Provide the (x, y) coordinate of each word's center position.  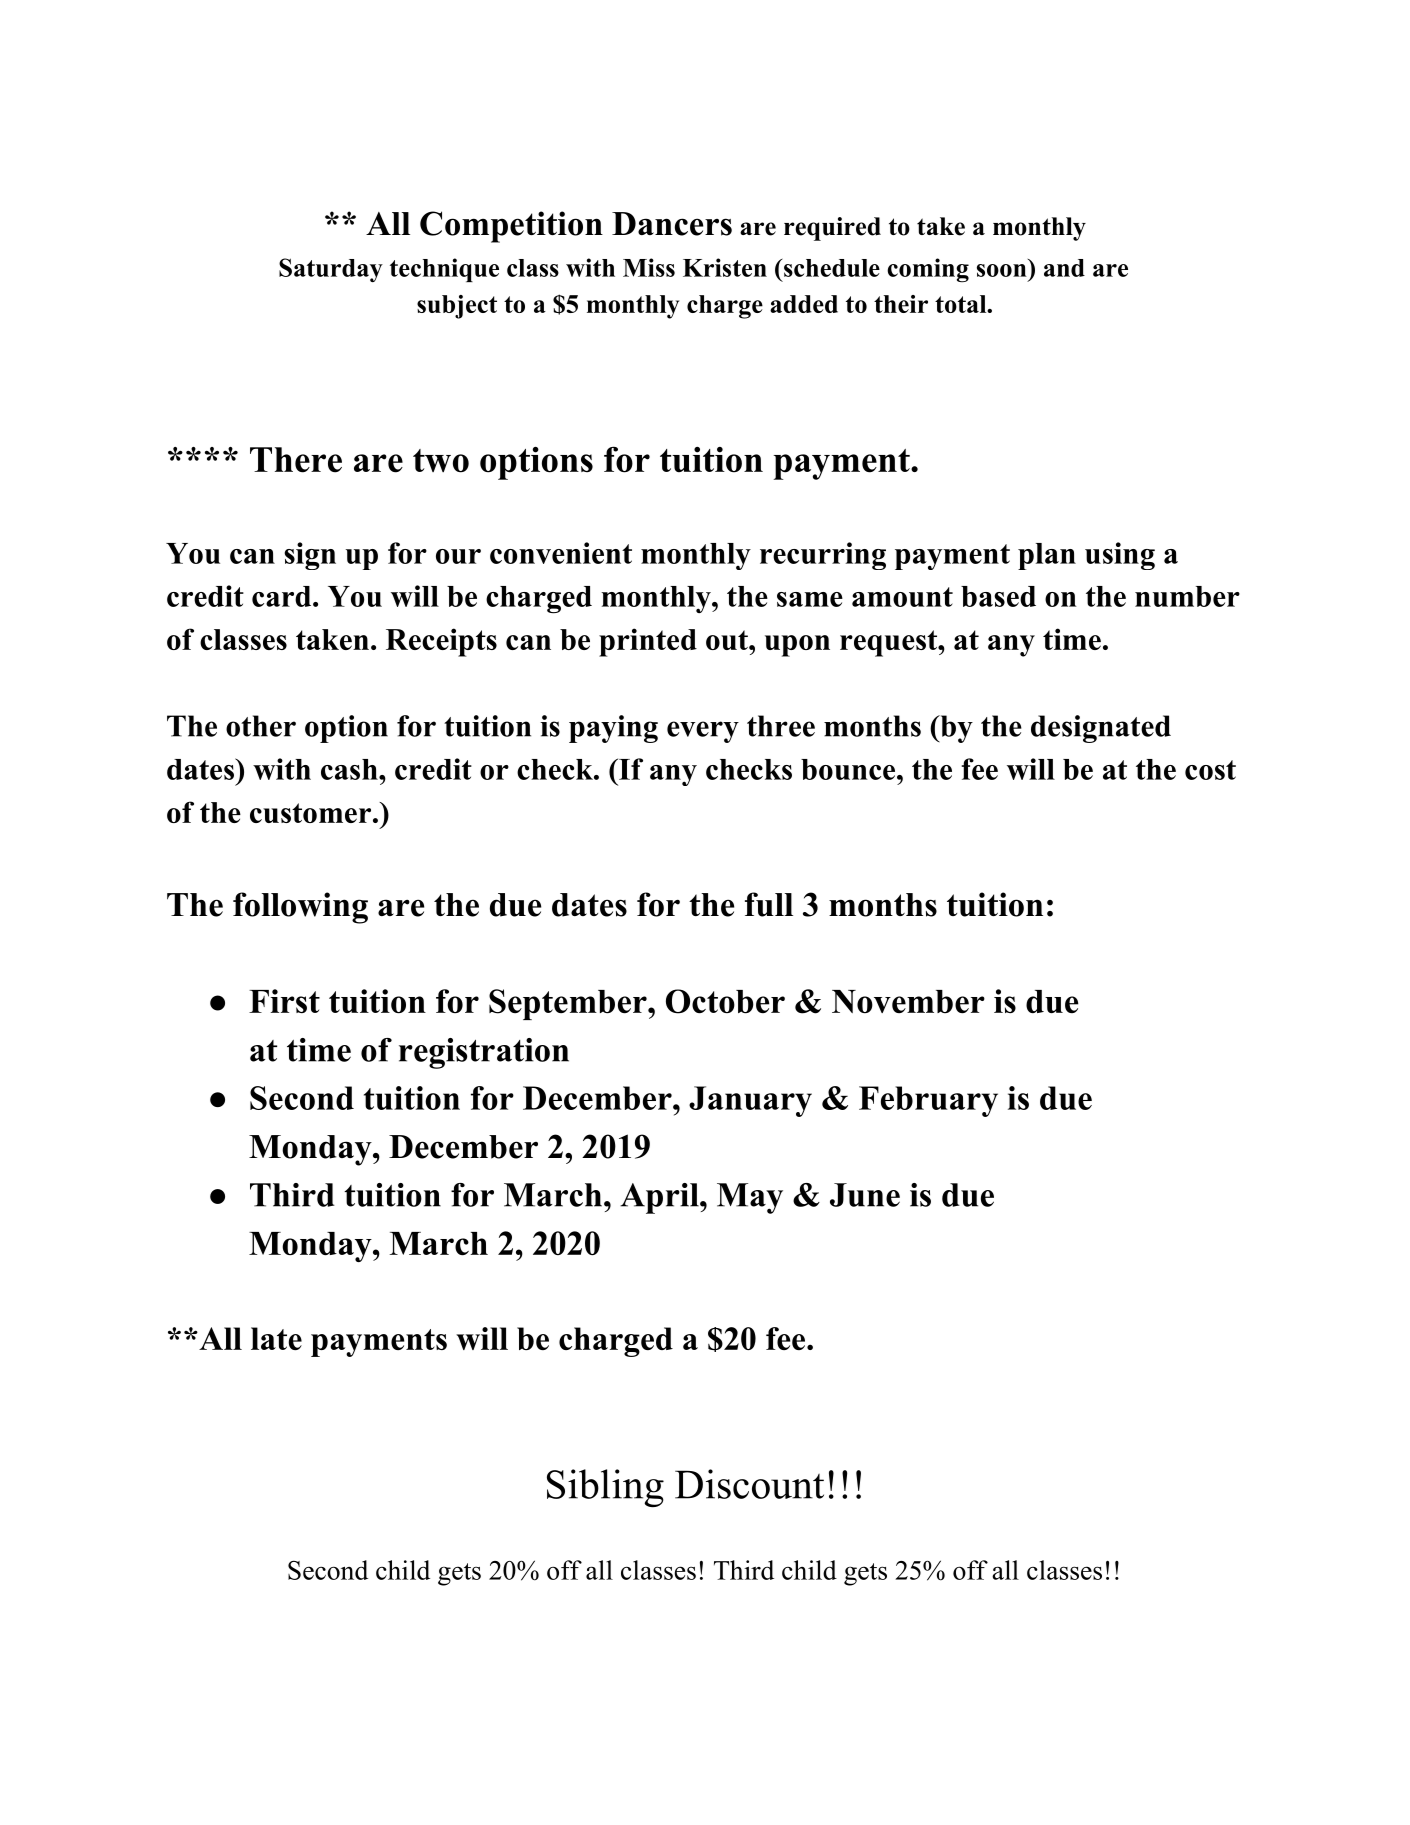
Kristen (725, 267)
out (728, 640)
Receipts (441, 642)
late (276, 1338)
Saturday (331, 270)
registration (484, 1053)
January (750, 1101)
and (1064, 268)
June (865, 1195)
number (1187, 596)
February (928, 1101)
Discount (749, 1484)
